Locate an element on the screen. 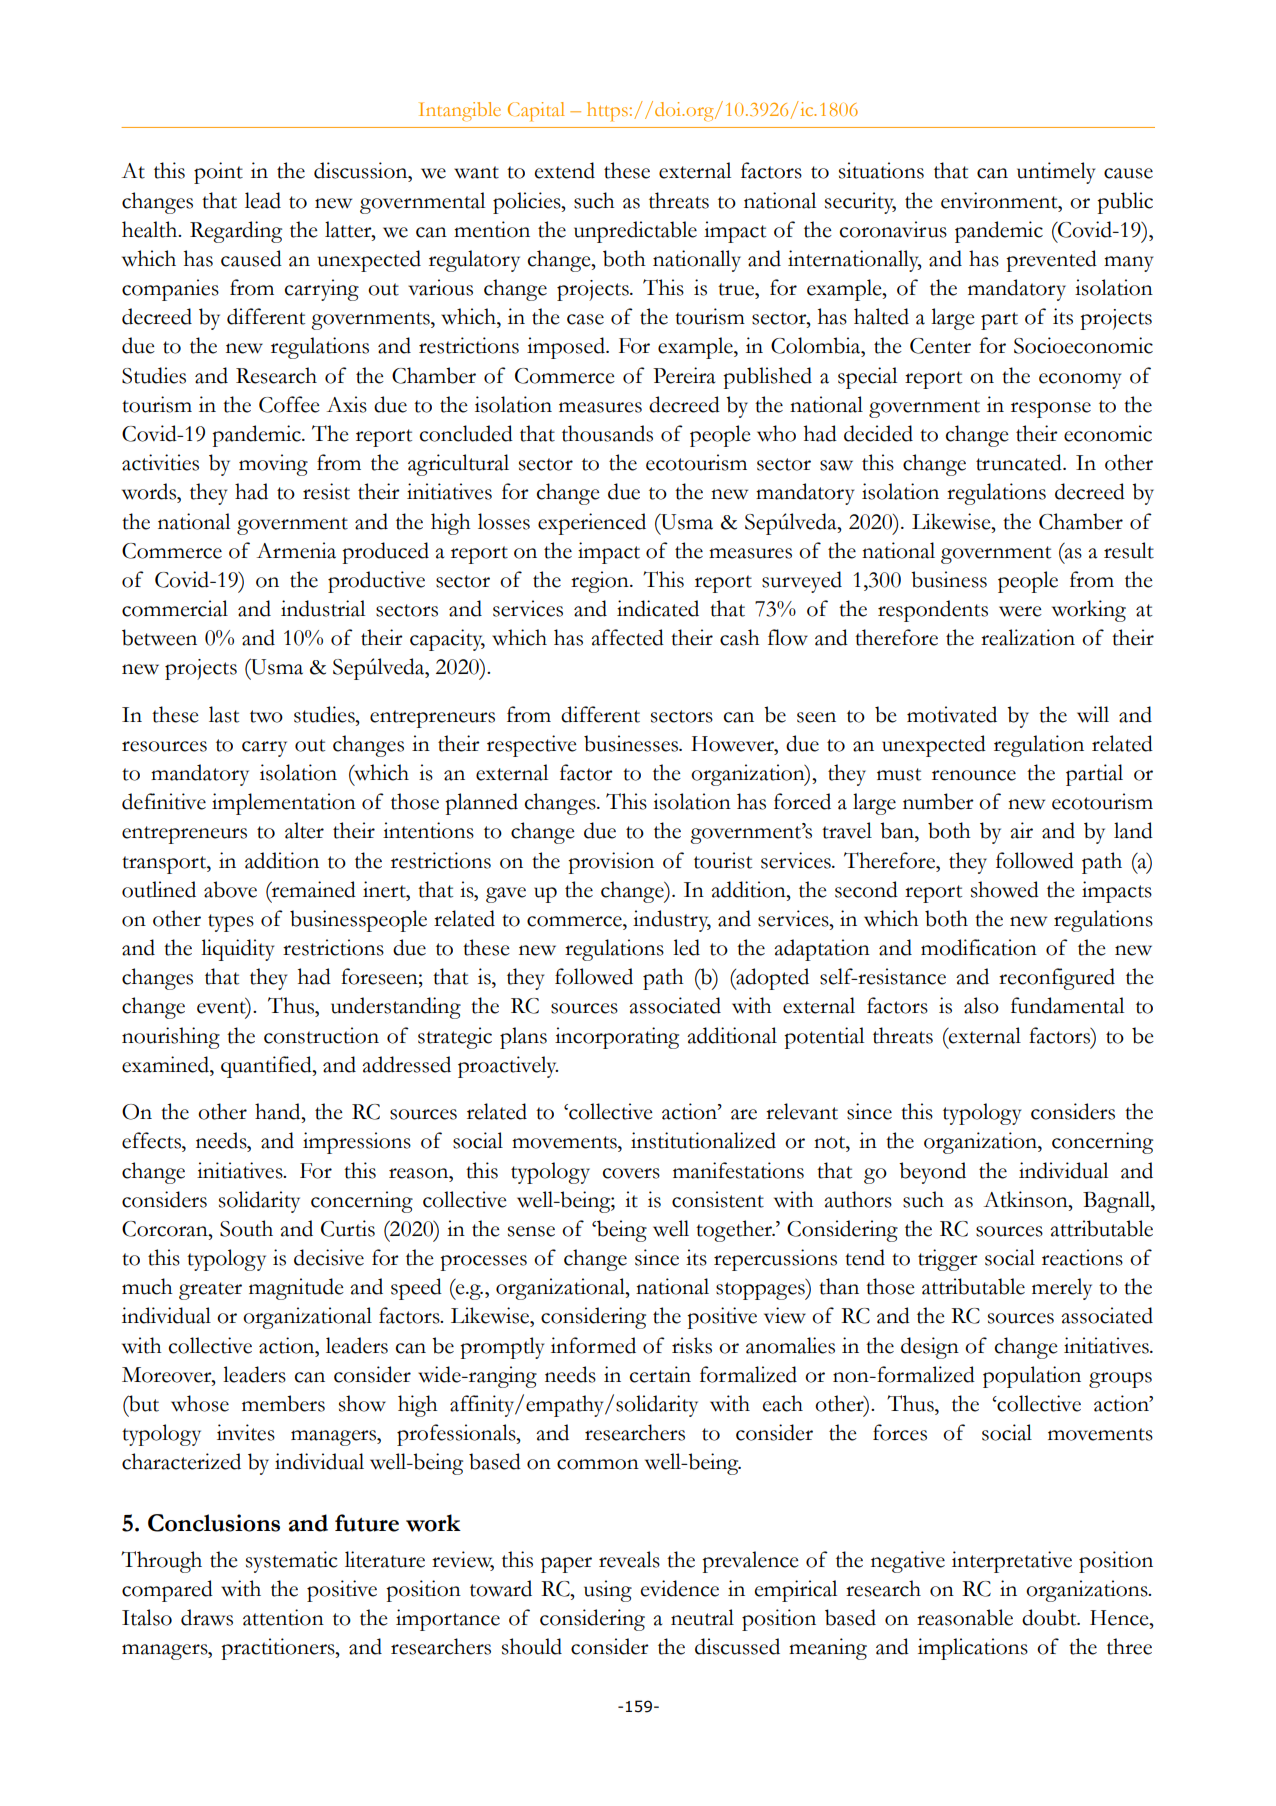 The image size is (1276, 1806). realization is located at coordinates (1028, 637).
